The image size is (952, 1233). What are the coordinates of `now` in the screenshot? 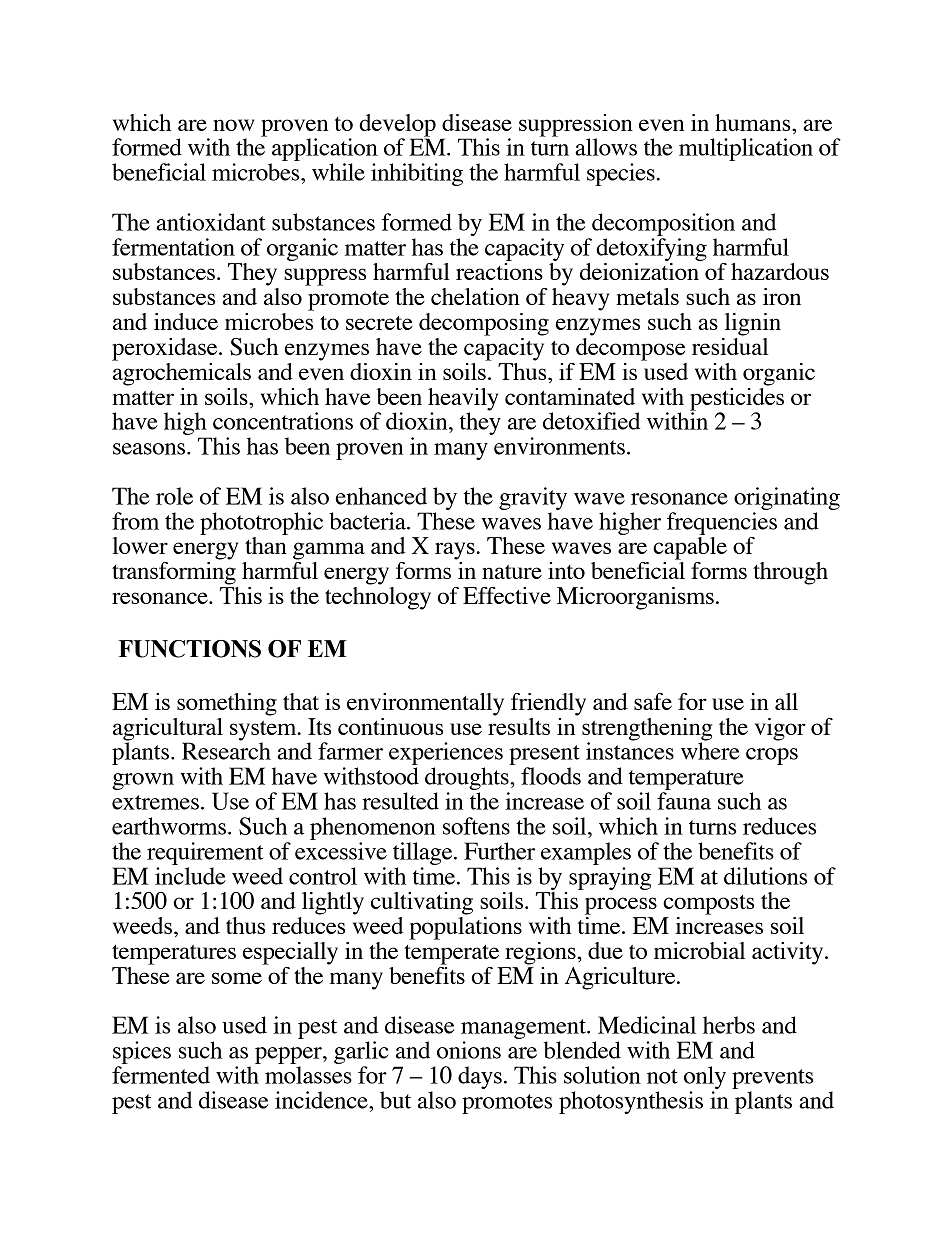 It's located at (234, 125).
